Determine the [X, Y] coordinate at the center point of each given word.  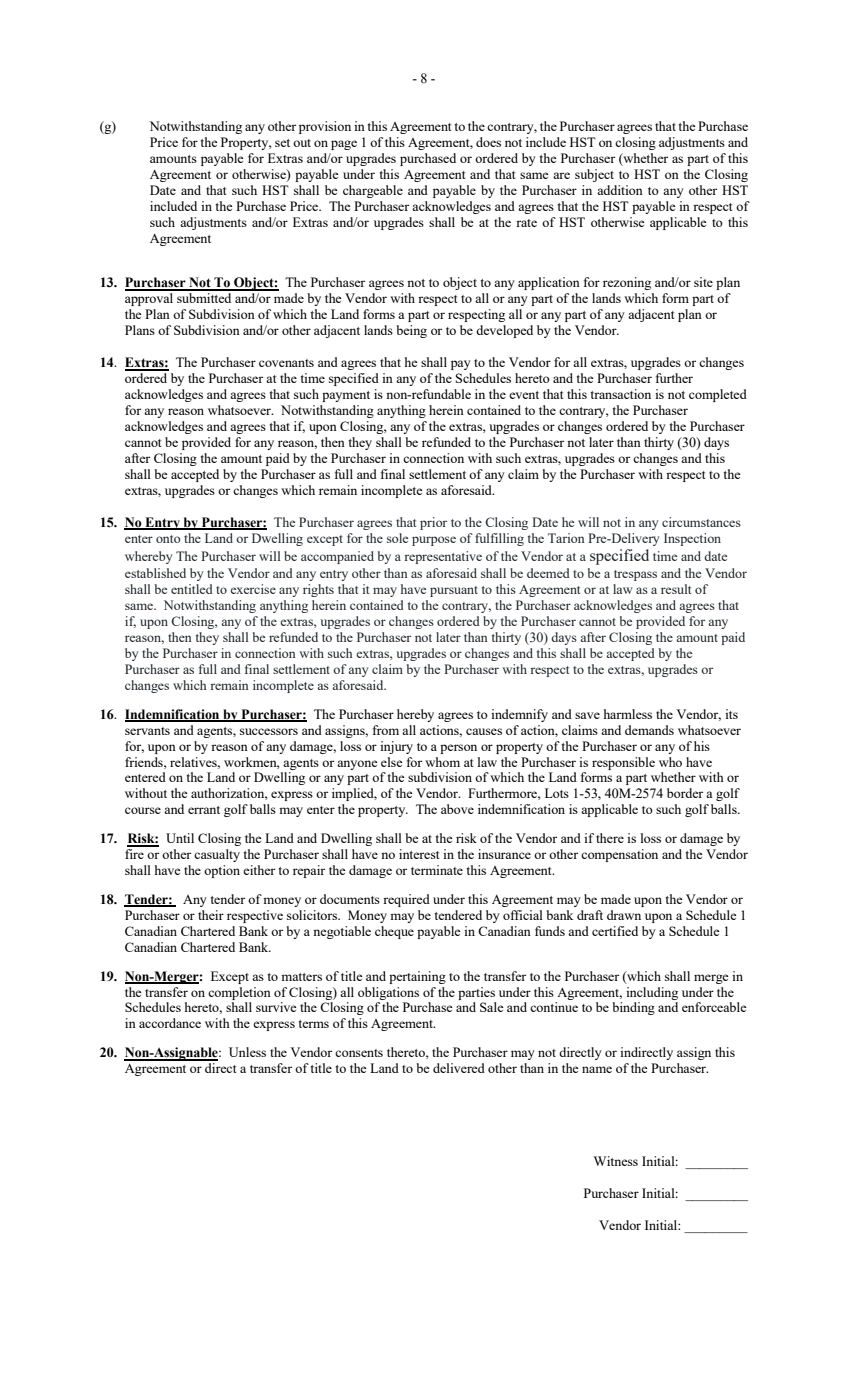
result [676, 589]
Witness [616, 1161]
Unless [247, 1052]
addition [620, 190]
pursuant [454, 591]
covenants [286, 363]
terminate [437, 870]
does [488, 142]
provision [325, 127]
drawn [624, 915]
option [222, 871]
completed [718, 395]
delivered [459, 1068]
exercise [253, 589]
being [411, 331]
